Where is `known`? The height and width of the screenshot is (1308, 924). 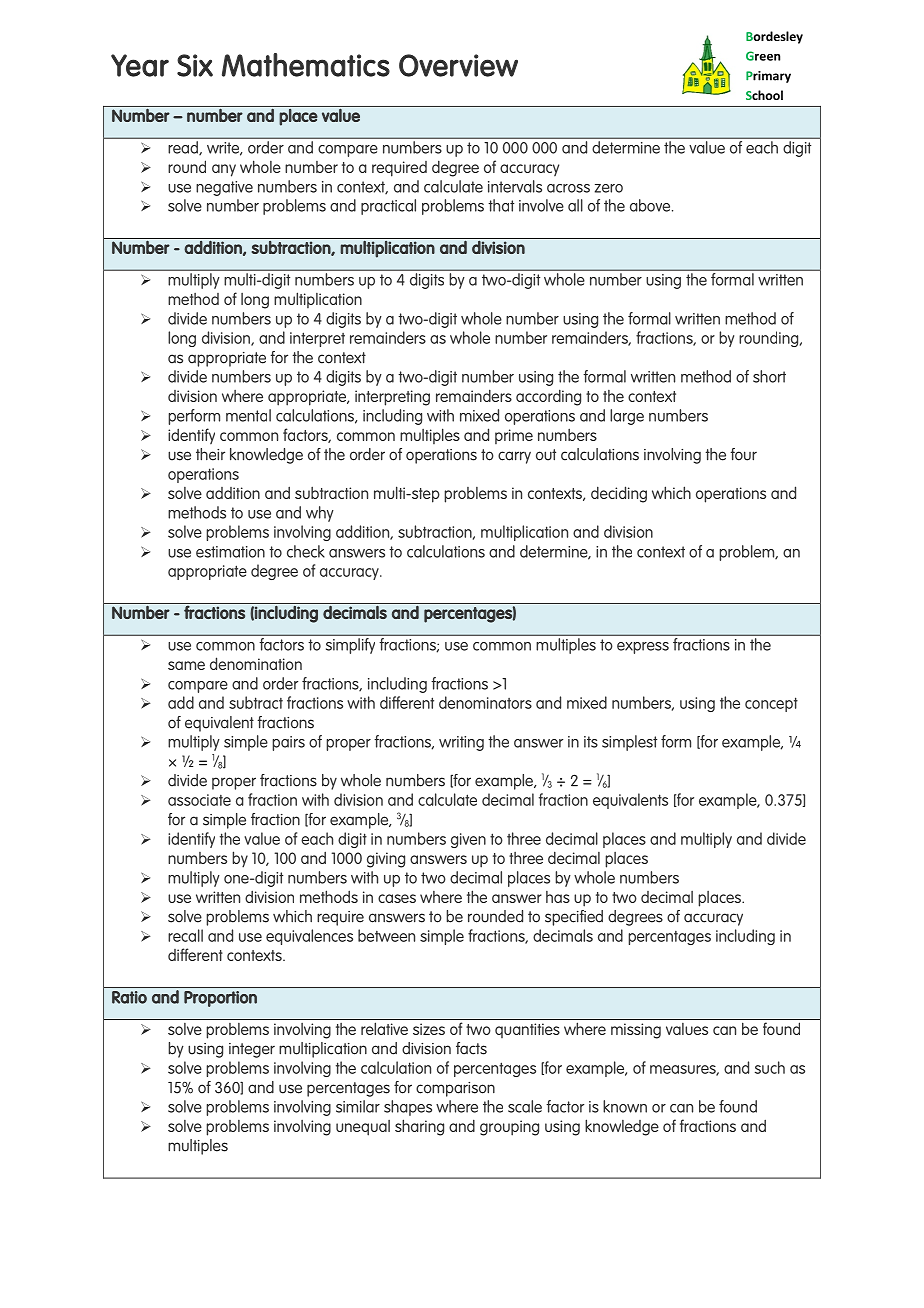
known is located at coordinates (625, 1106).
